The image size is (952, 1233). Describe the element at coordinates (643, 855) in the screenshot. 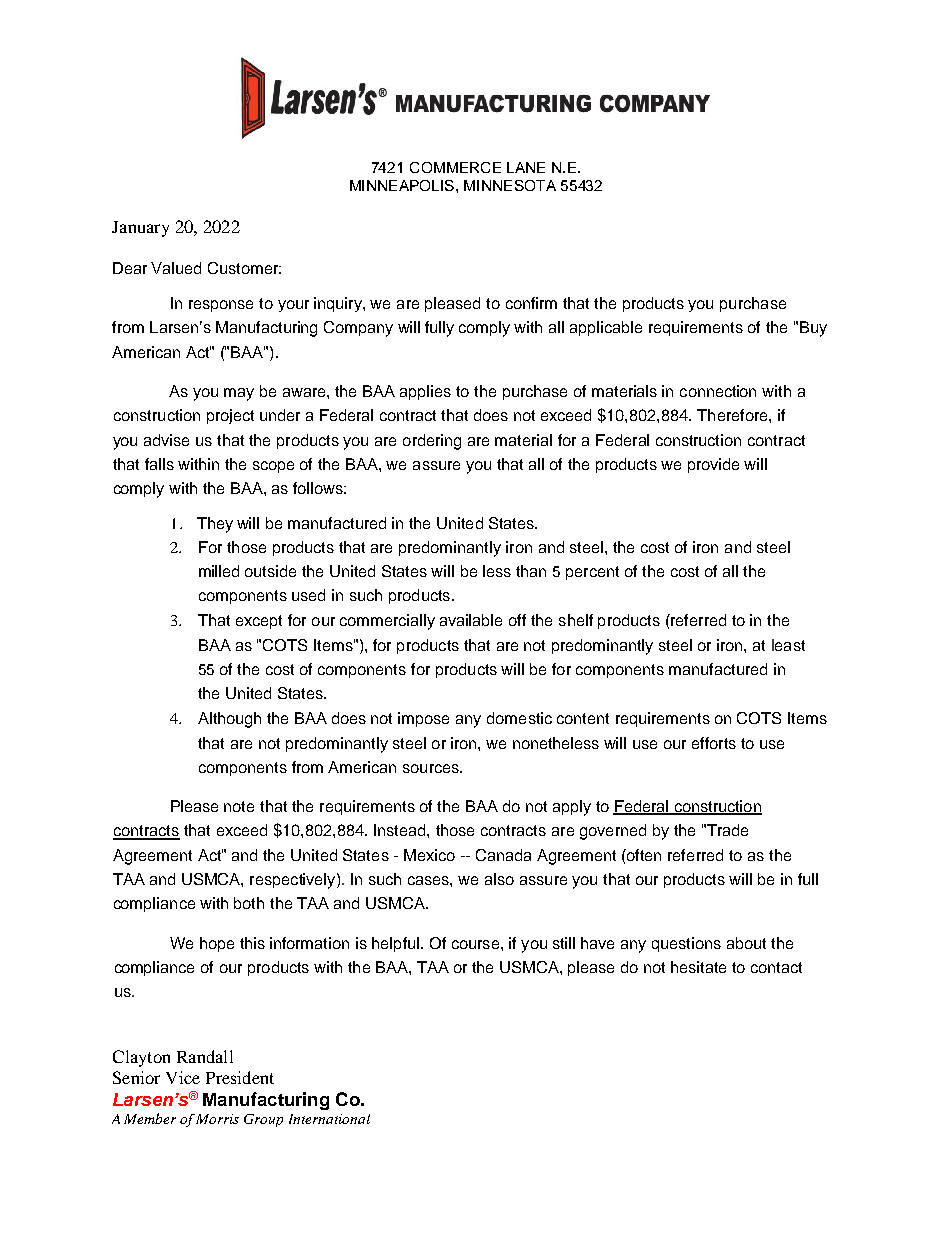

I see `often` at that location.
